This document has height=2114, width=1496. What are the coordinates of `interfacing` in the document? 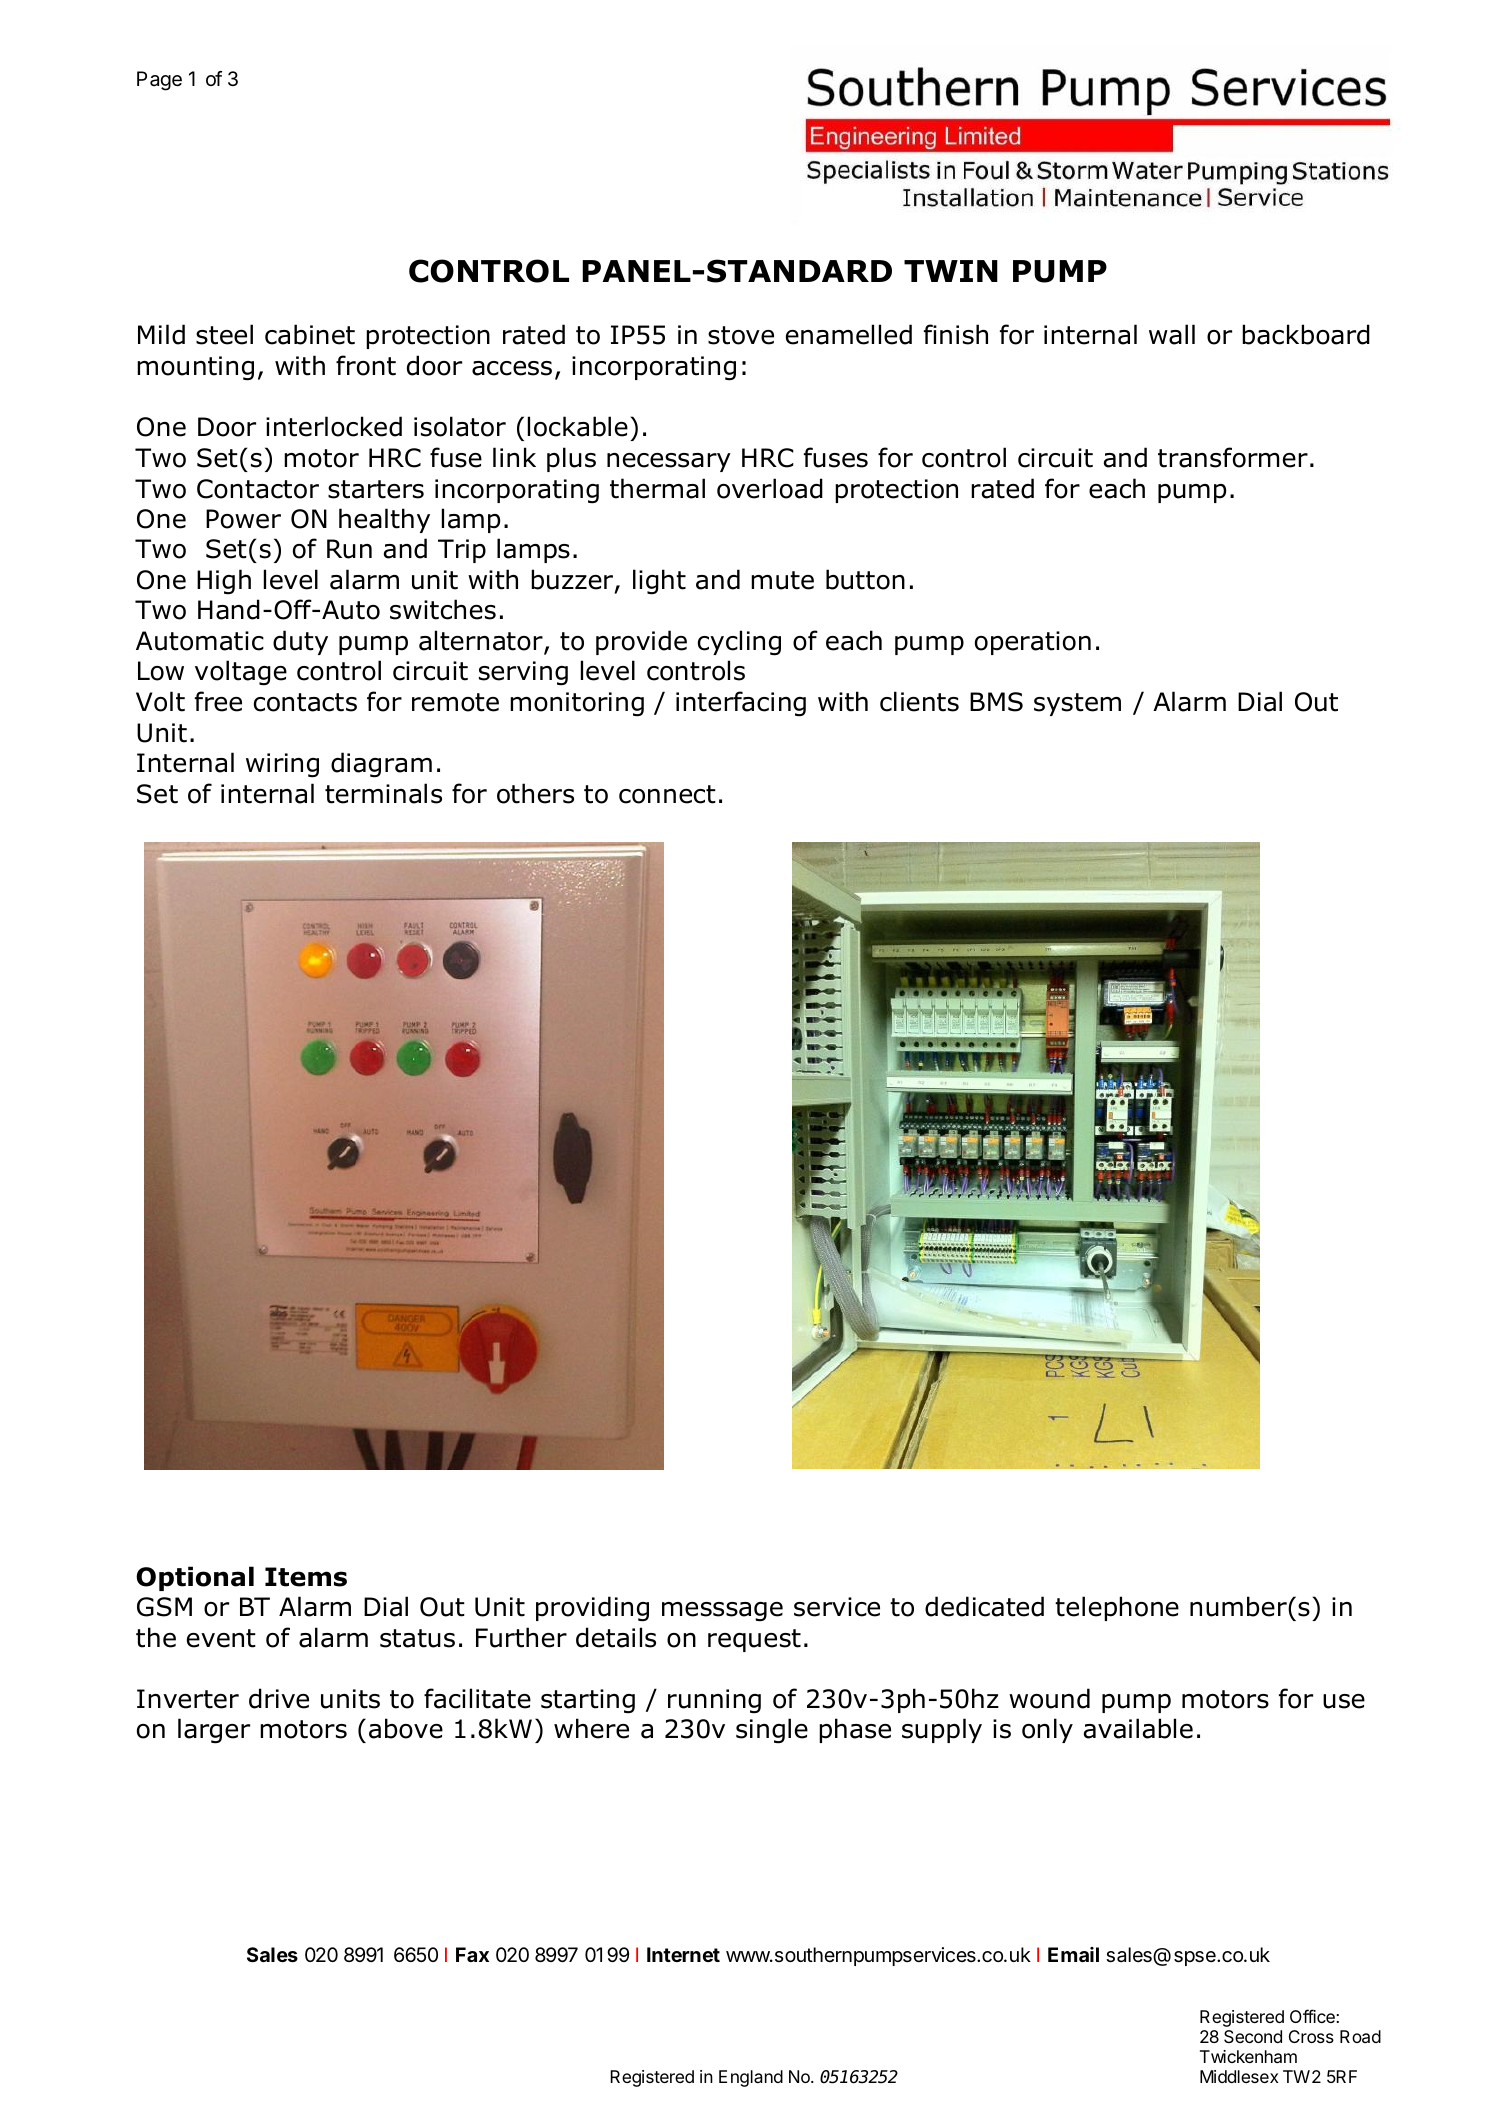 It's located at (741, 704).
